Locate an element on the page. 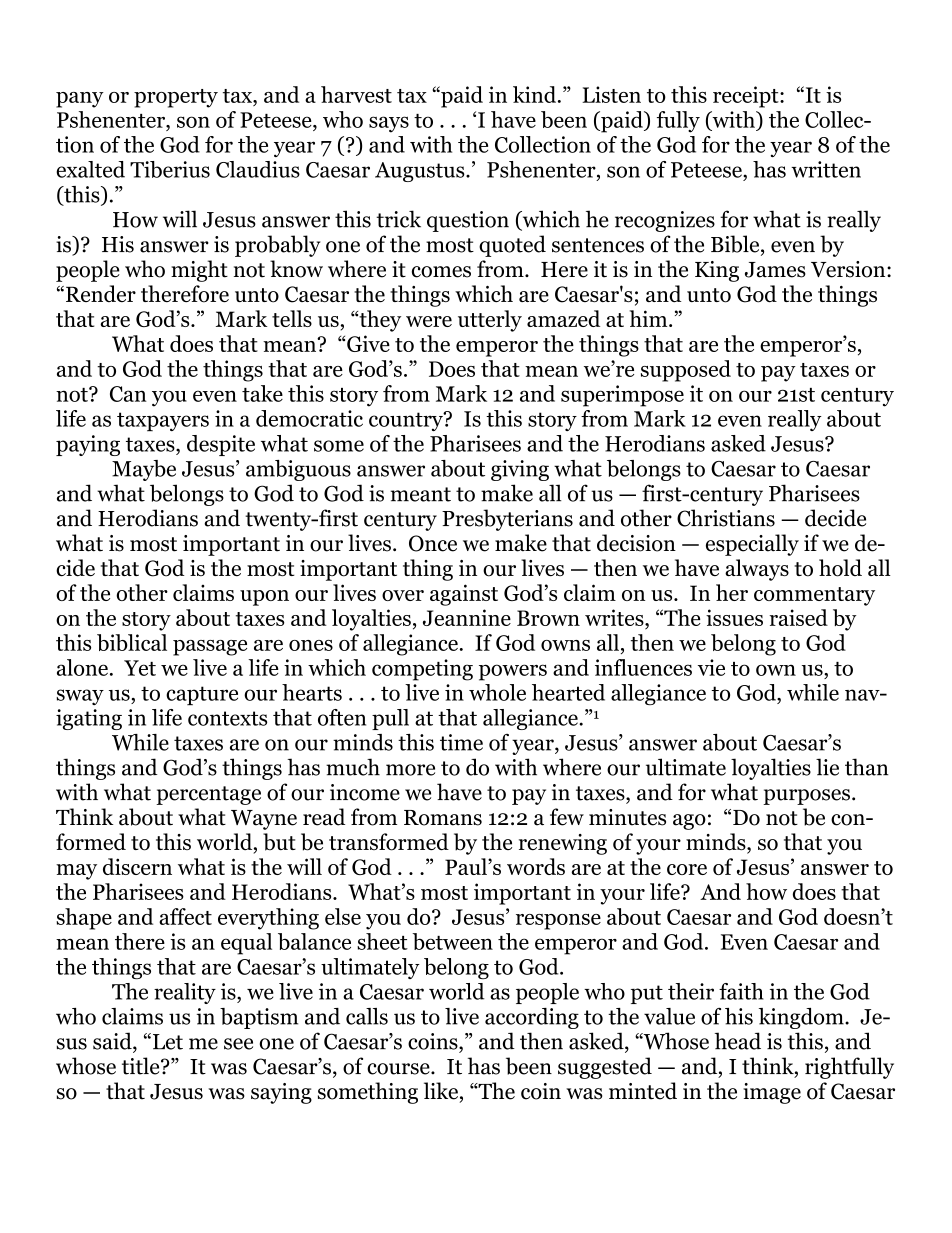 This page has width=952, height=1233. contexts is located at coordinates (227, 718).
